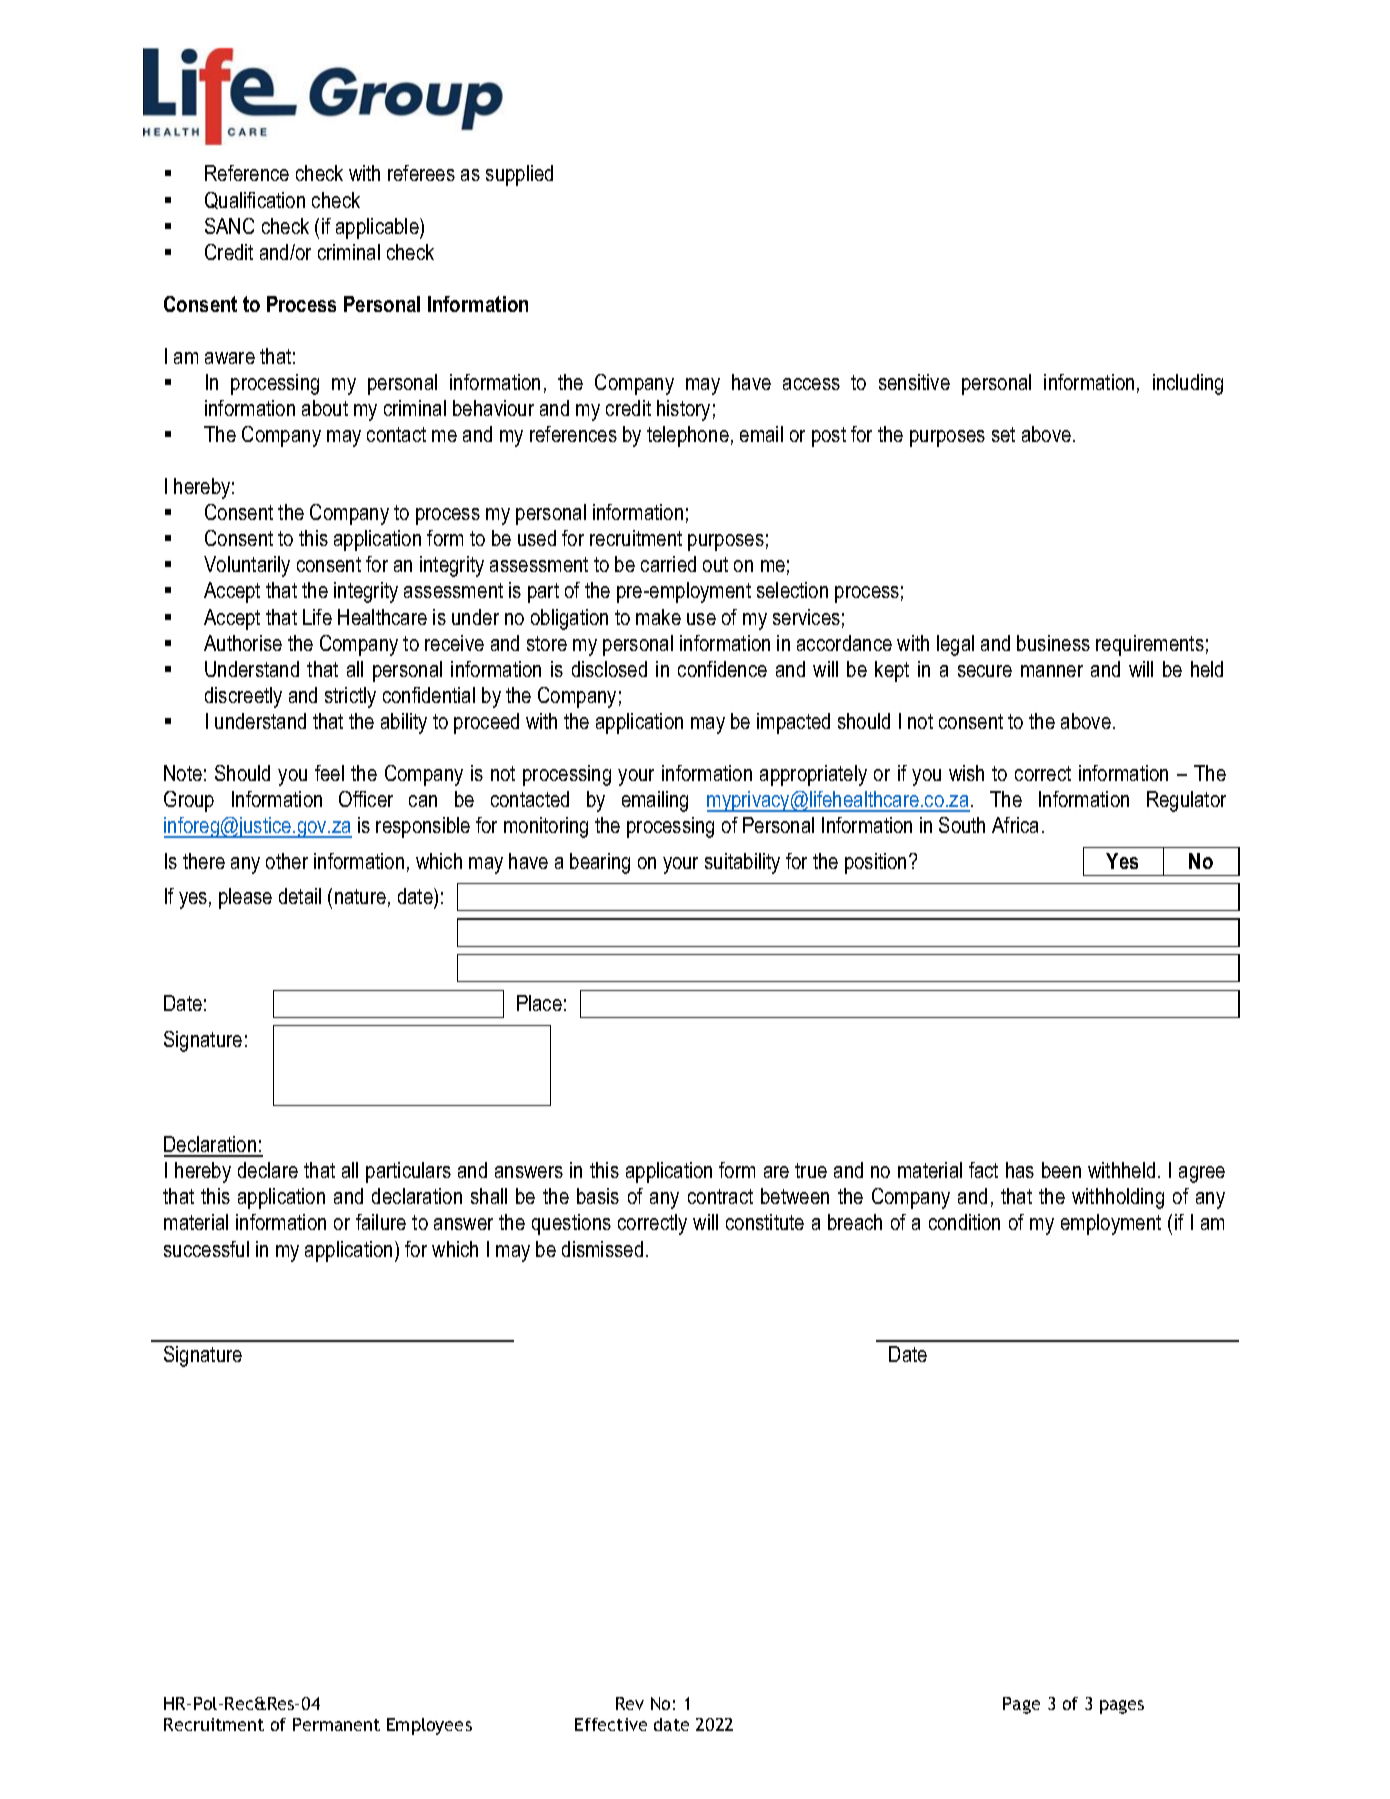  I want to click on Qualification, so click(255, 200).
